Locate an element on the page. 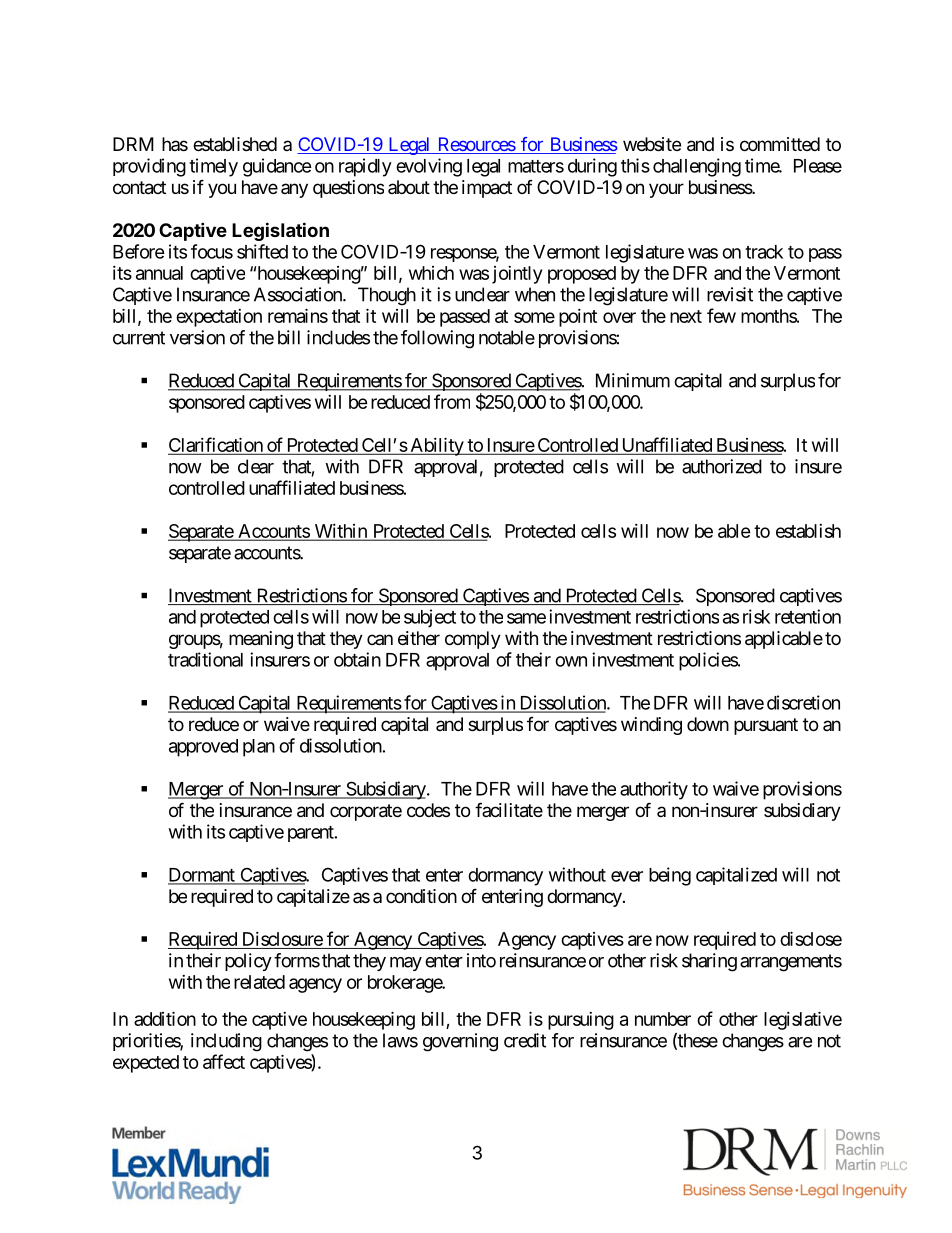 This document has width=952, height=1233. challenging is located at coordinates (697, 167).
